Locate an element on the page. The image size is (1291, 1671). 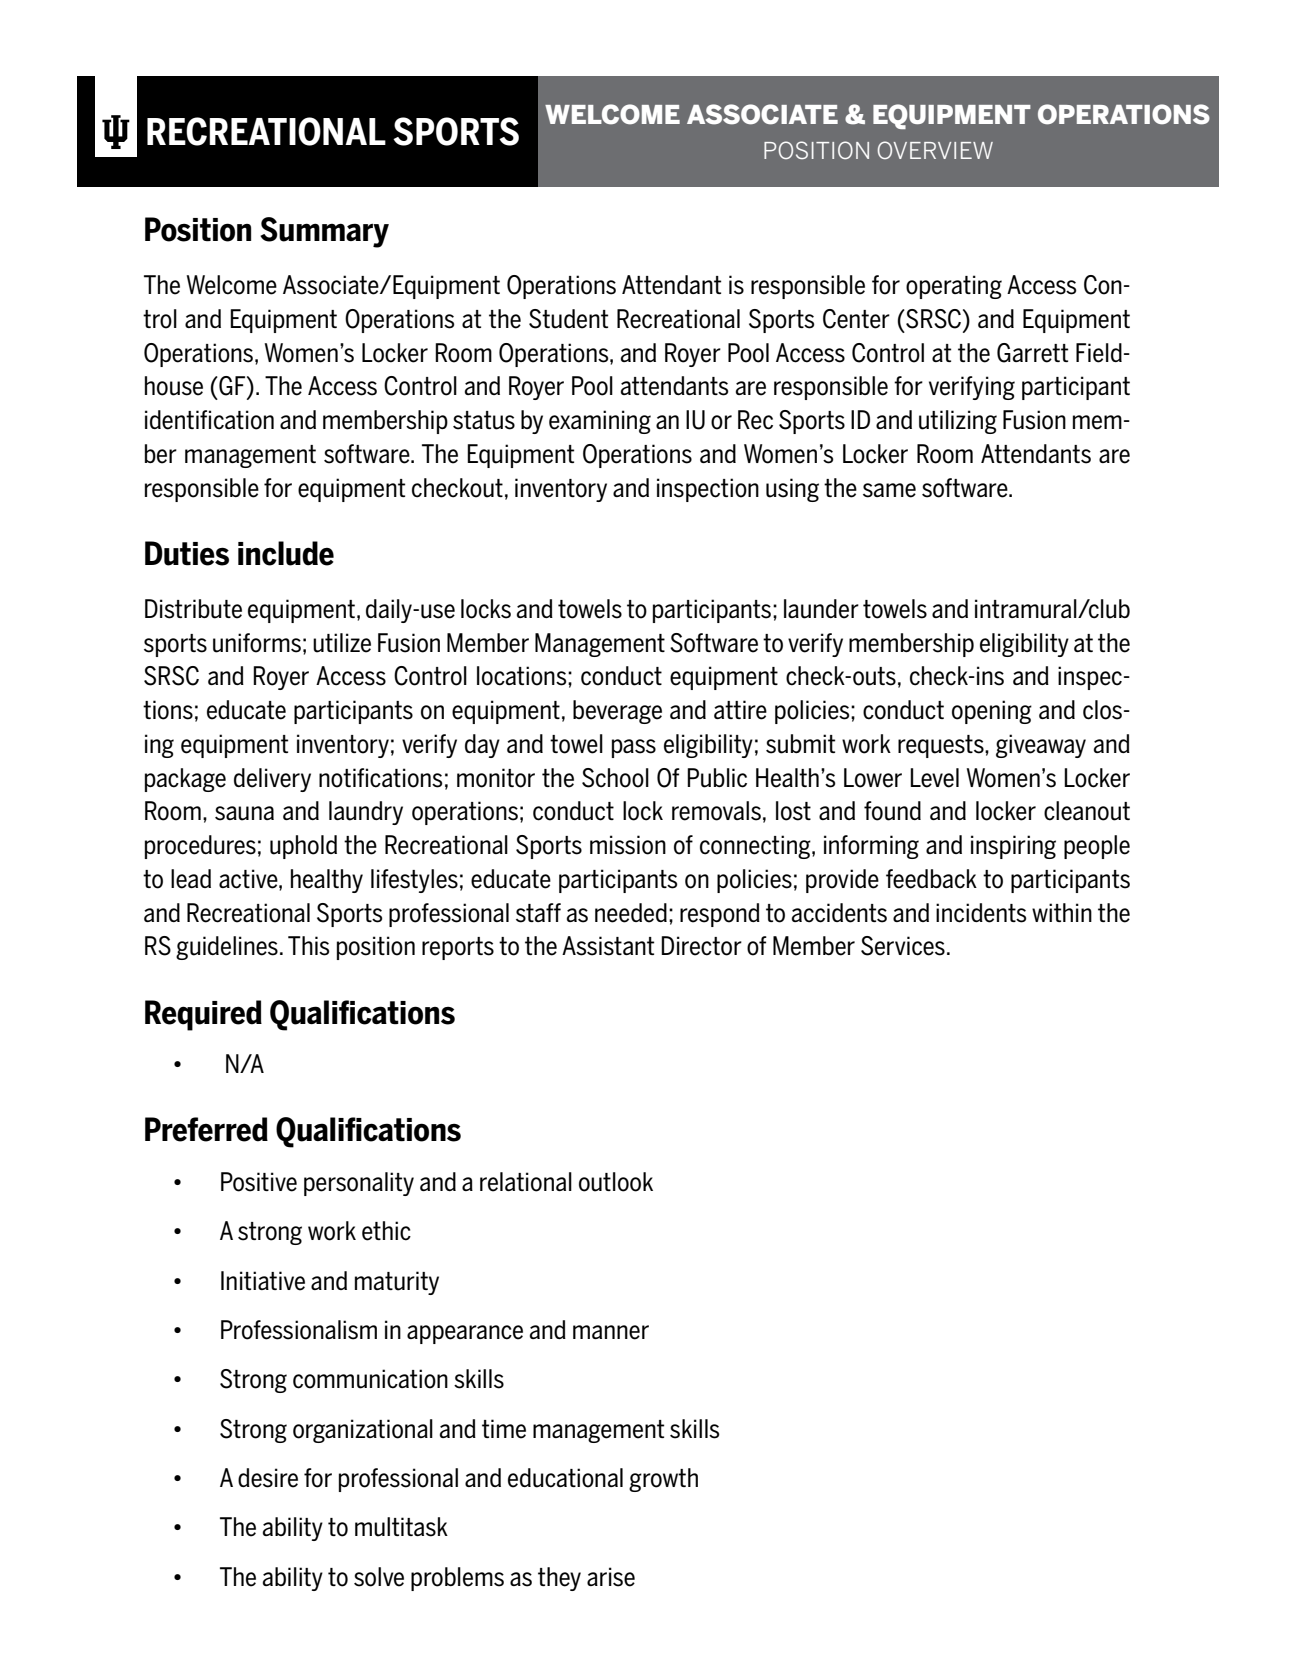
Summary is located at coordinates (324, 232).
